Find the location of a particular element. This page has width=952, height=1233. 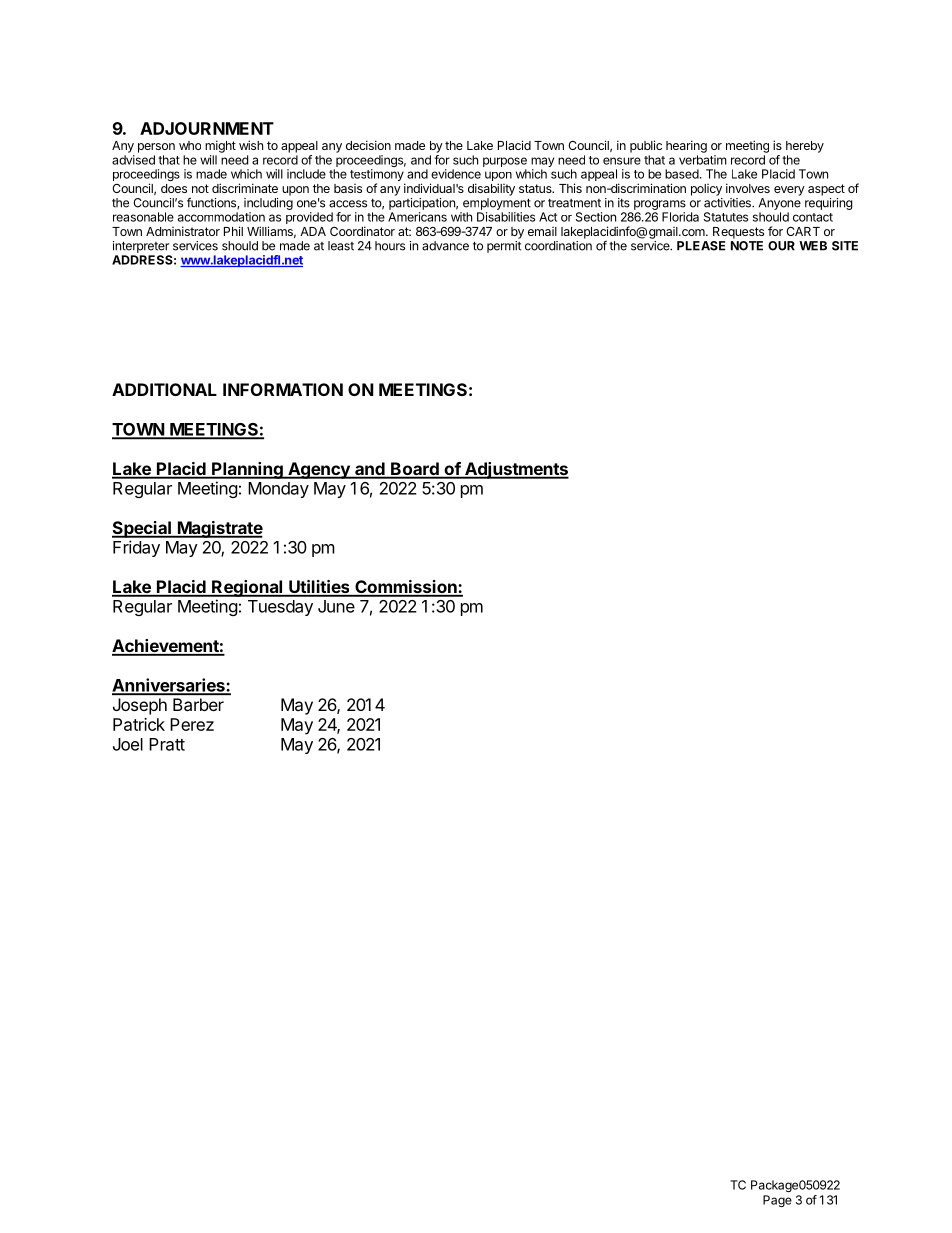

purpose is located at coordinates (505, 162).
